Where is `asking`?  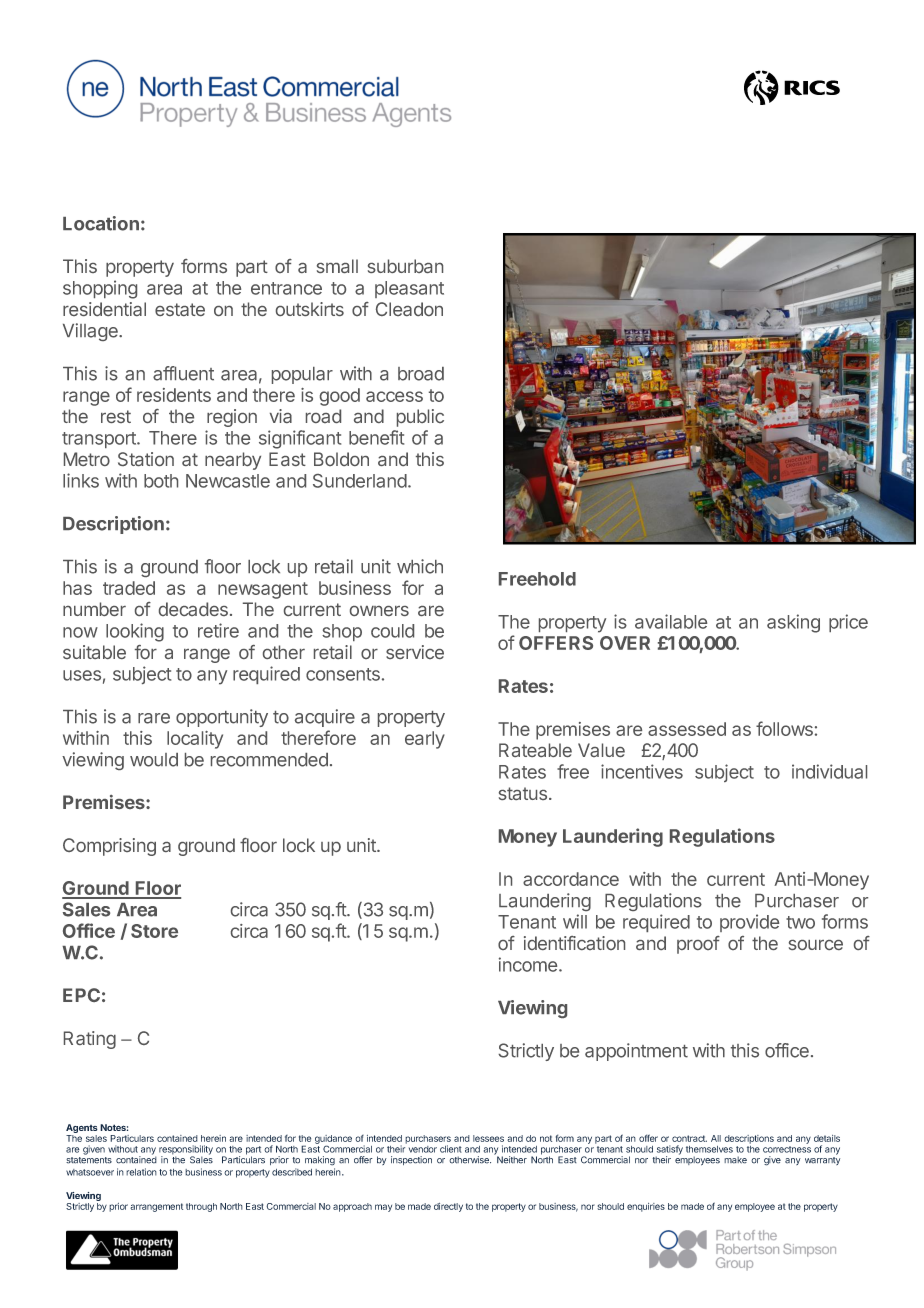
asking is located at coordinates (793, 623).
